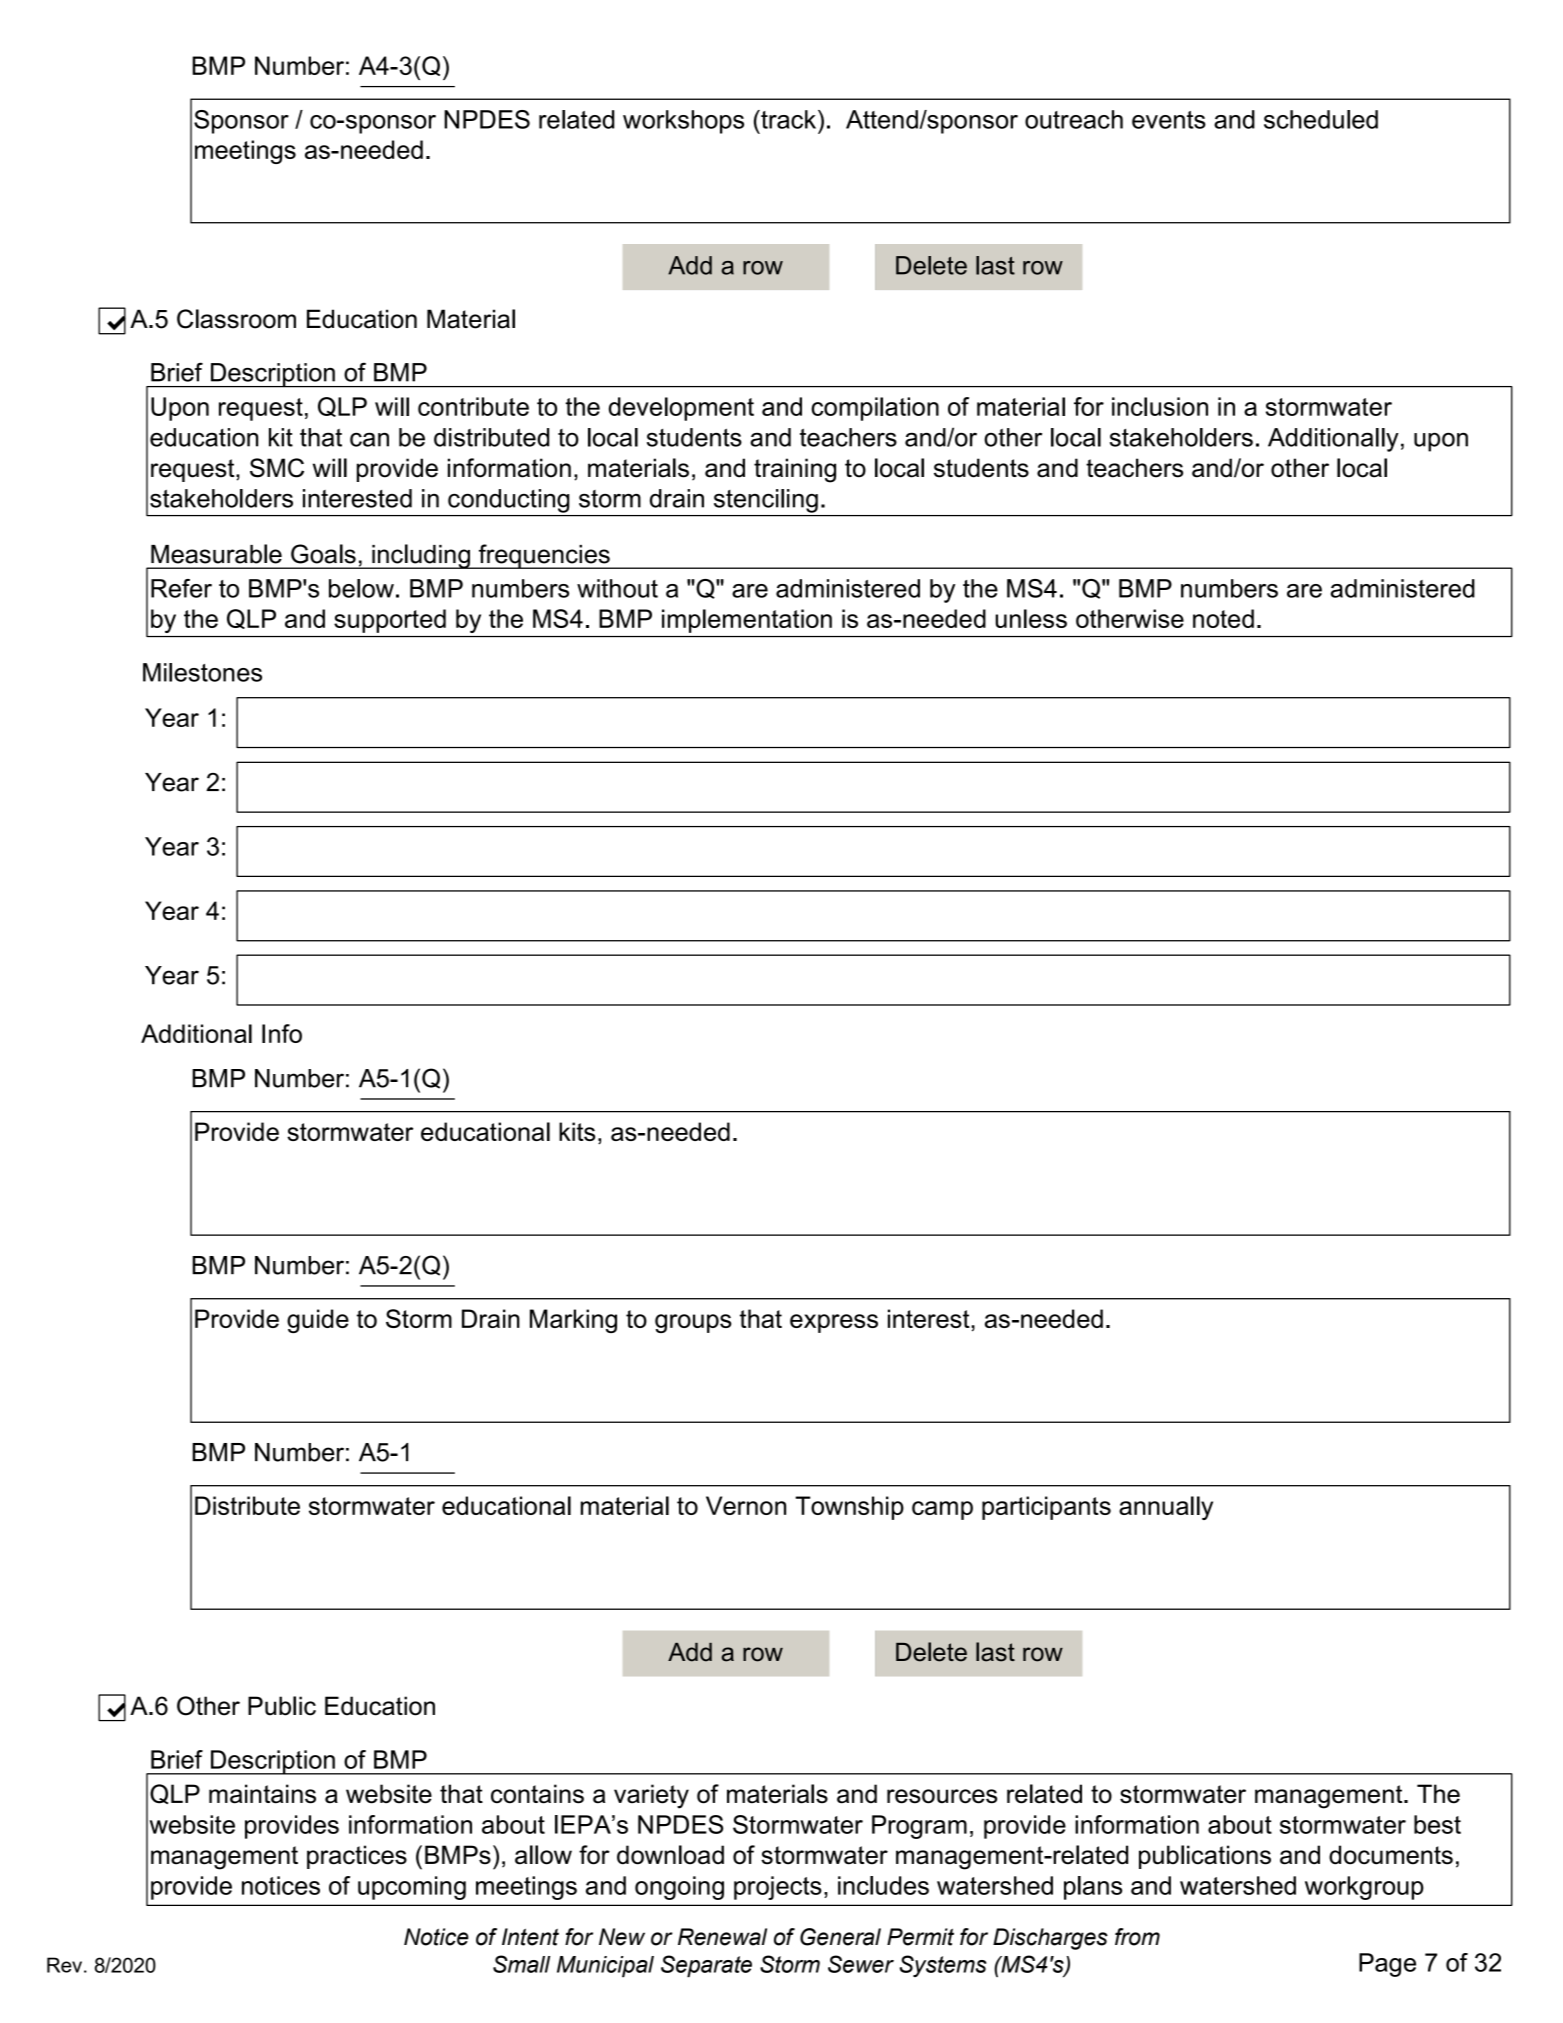  What do you see at coordinates (747, 621) in the page?
I see `implementation` at bounding box center [747, 621].
